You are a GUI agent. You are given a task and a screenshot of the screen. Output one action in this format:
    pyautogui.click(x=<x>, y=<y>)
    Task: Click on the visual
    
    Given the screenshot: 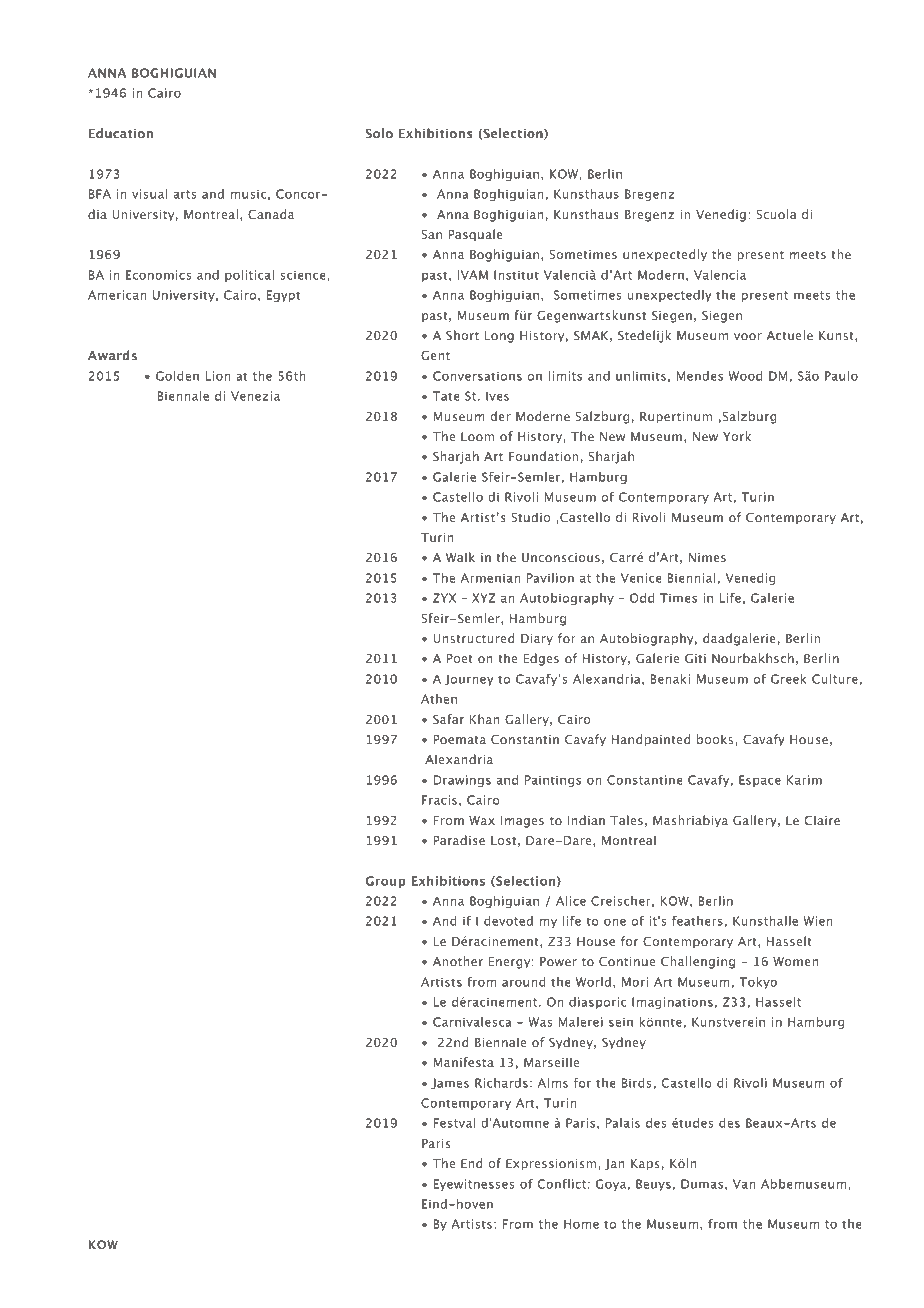 What is the action you would take?
    pyautogui.click(x=150, y=194)
